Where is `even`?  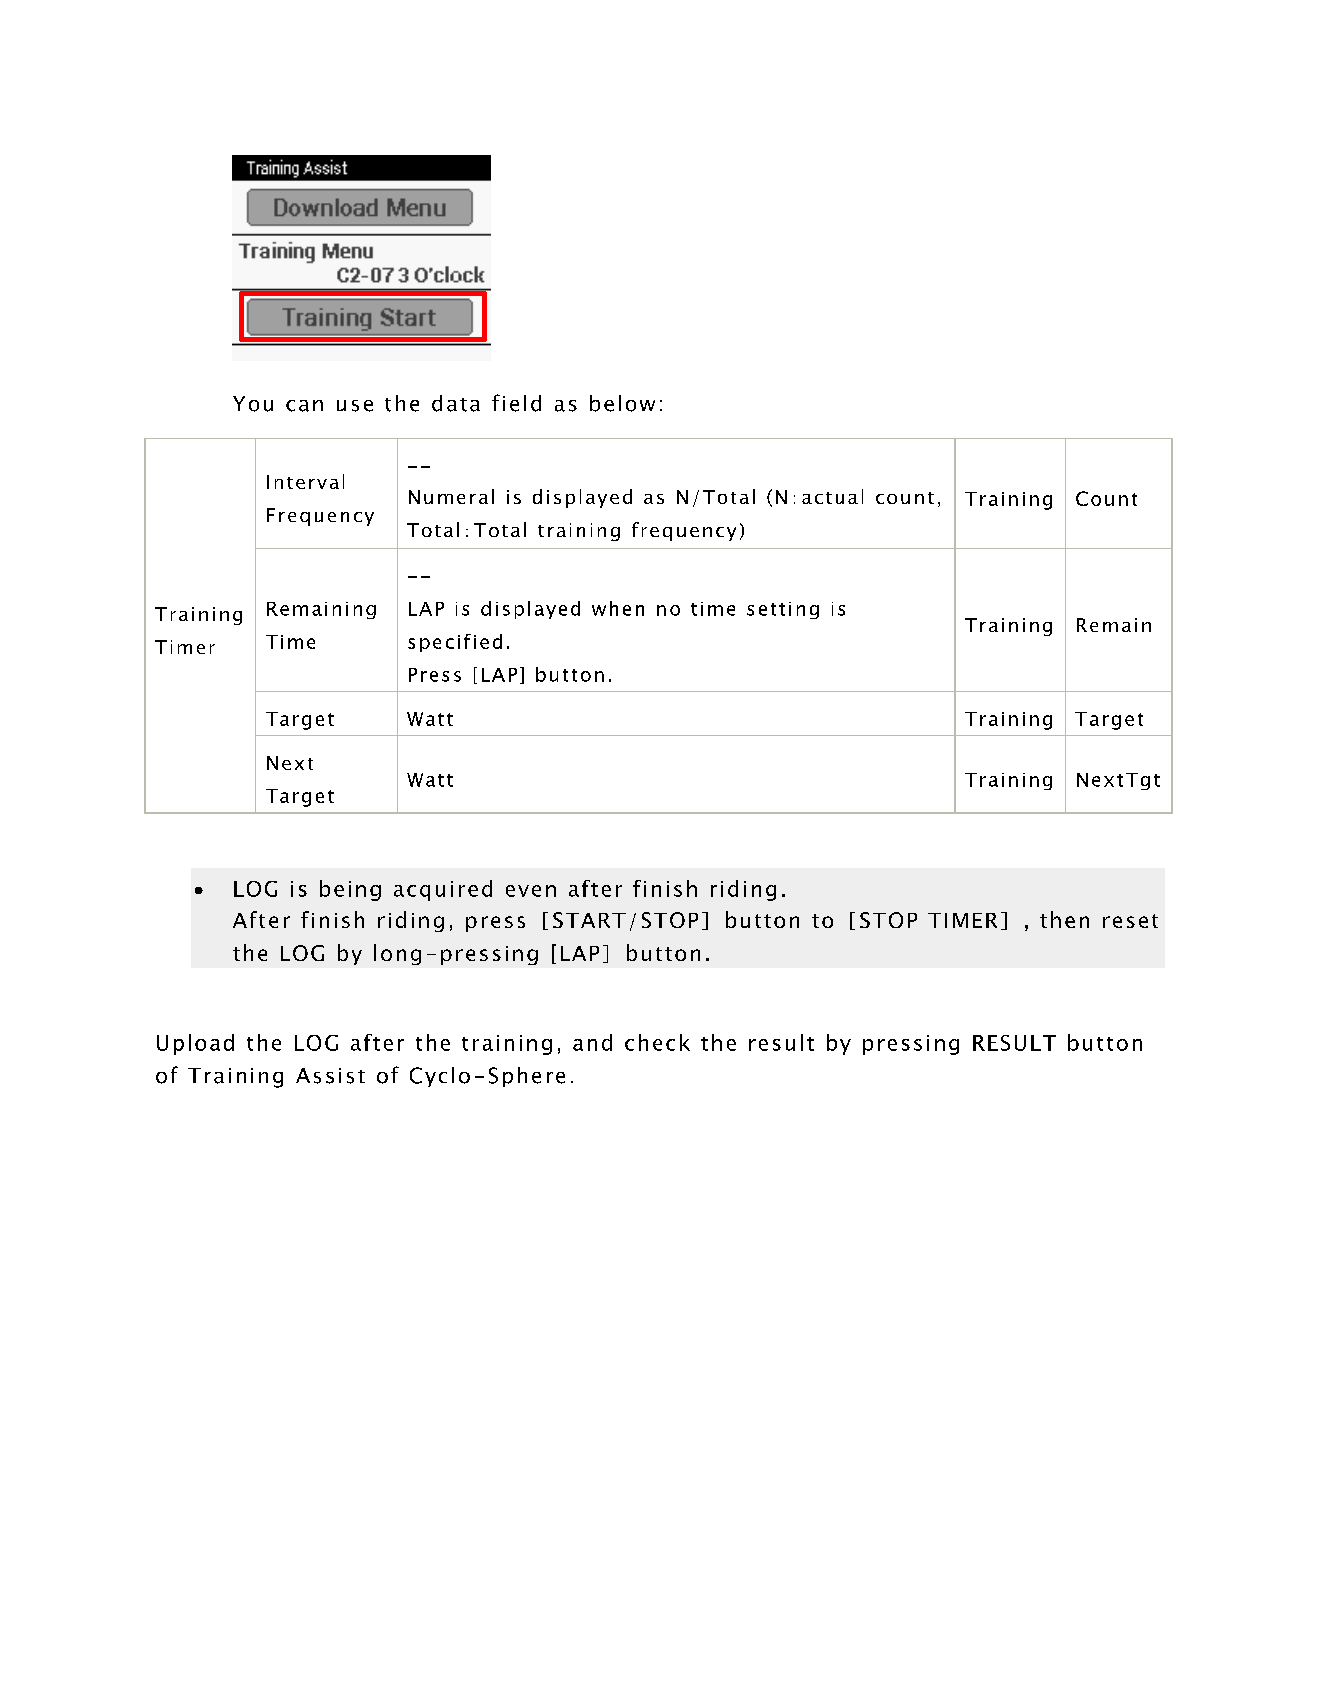
even is located at coordinates (531, 891).
